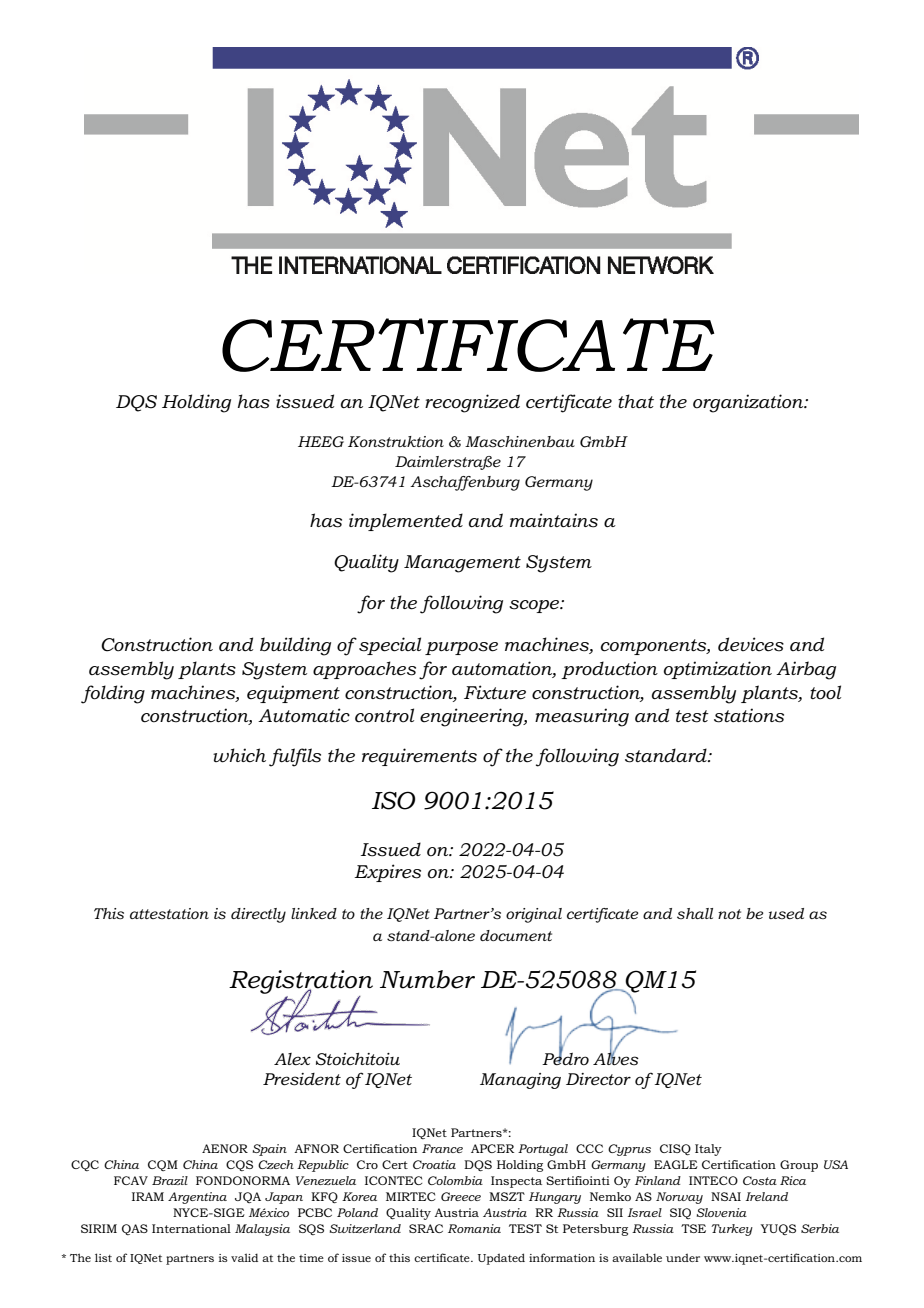 This screenshot has width=924, height=1308. I want to click on Managing, so click(520, 1081).
